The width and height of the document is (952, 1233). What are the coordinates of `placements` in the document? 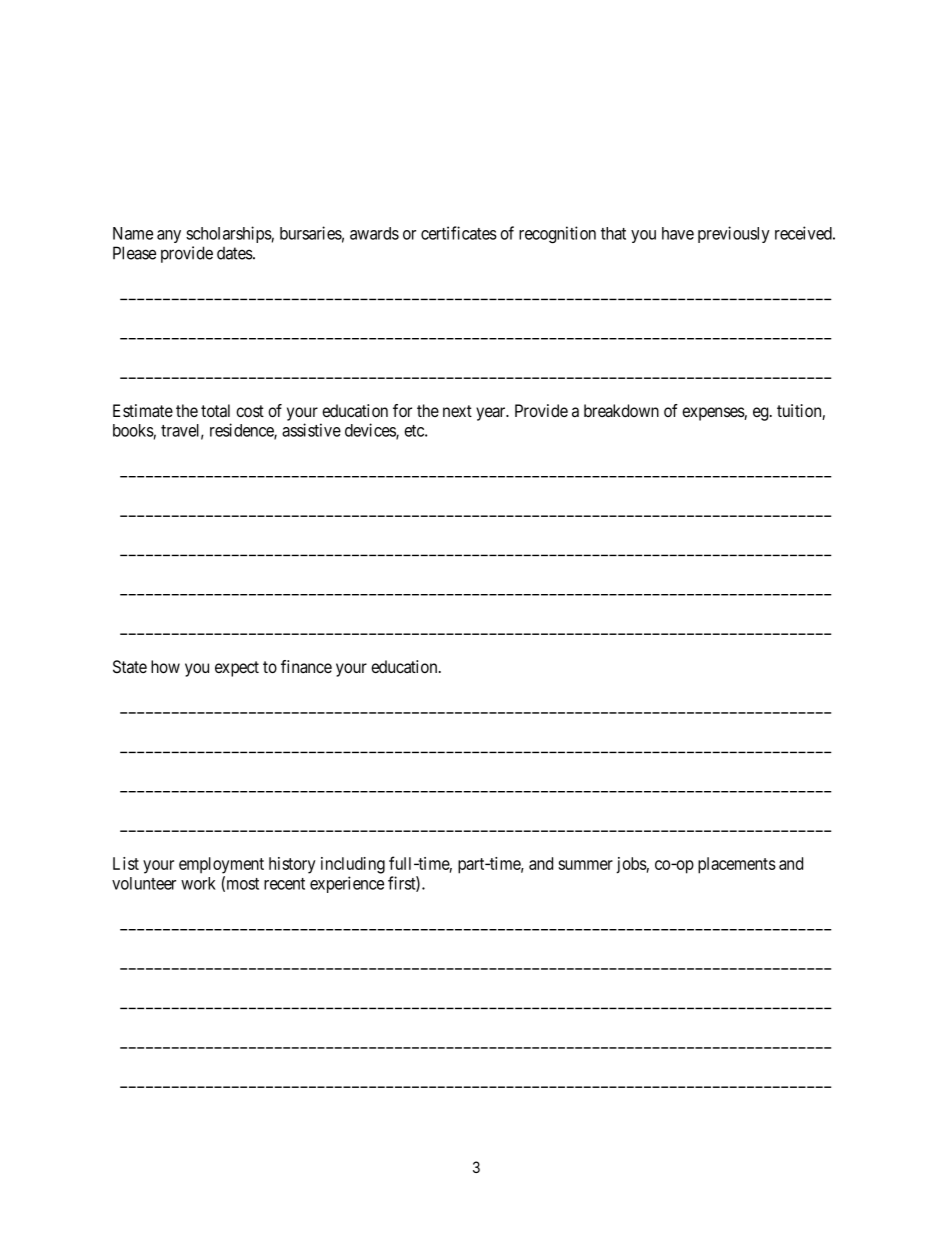 It's located at (737, 865).
